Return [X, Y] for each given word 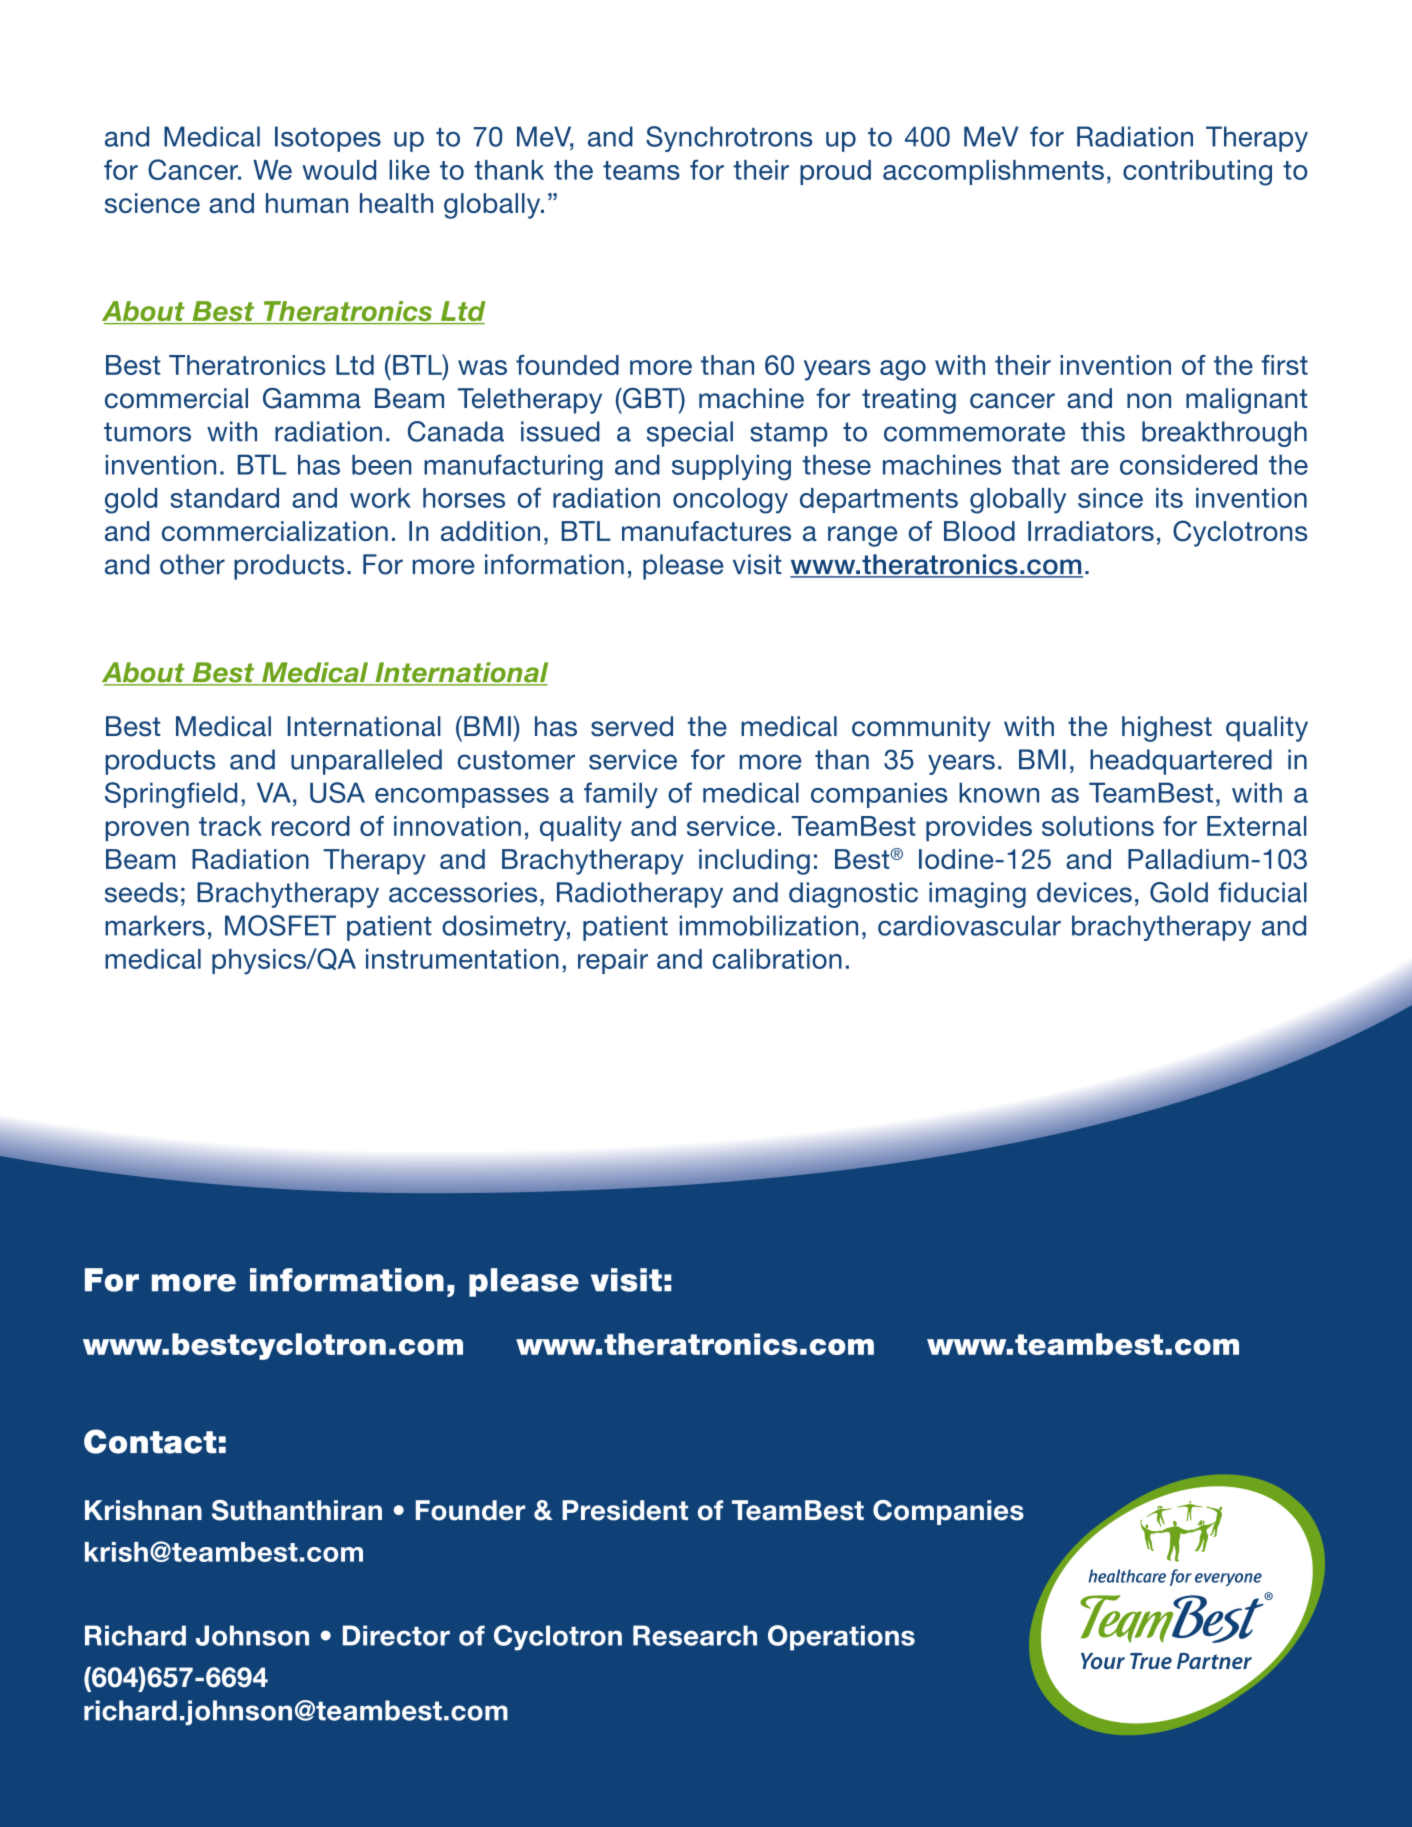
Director [396, 1635]
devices [1084, 892]
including [754, 862]
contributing [1197, 173]
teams [641, 170]
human [307, 203]
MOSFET [280, 925]
